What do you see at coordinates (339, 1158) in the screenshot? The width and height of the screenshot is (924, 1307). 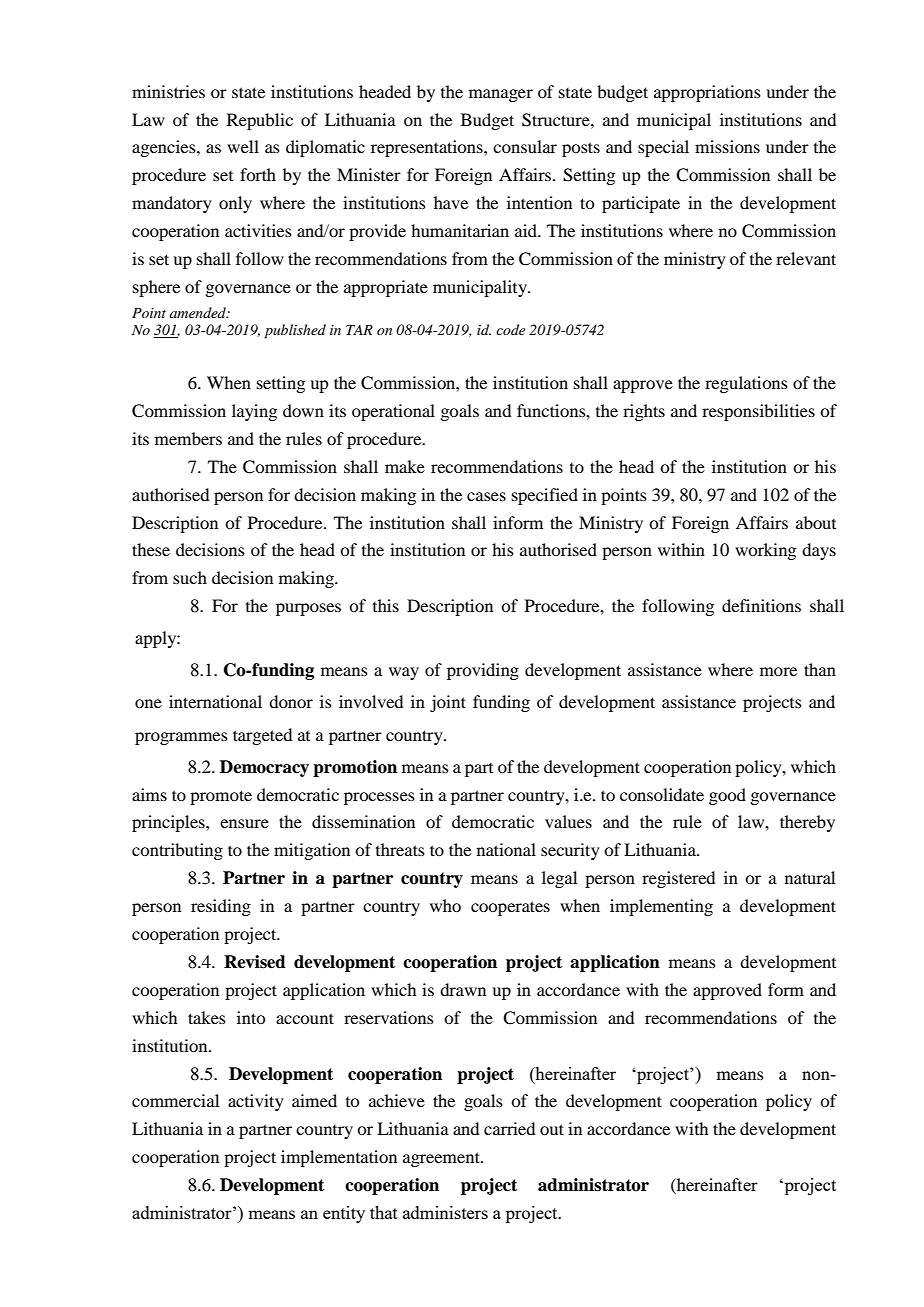 I see `implementation` at bounding box center [339, 1158].
